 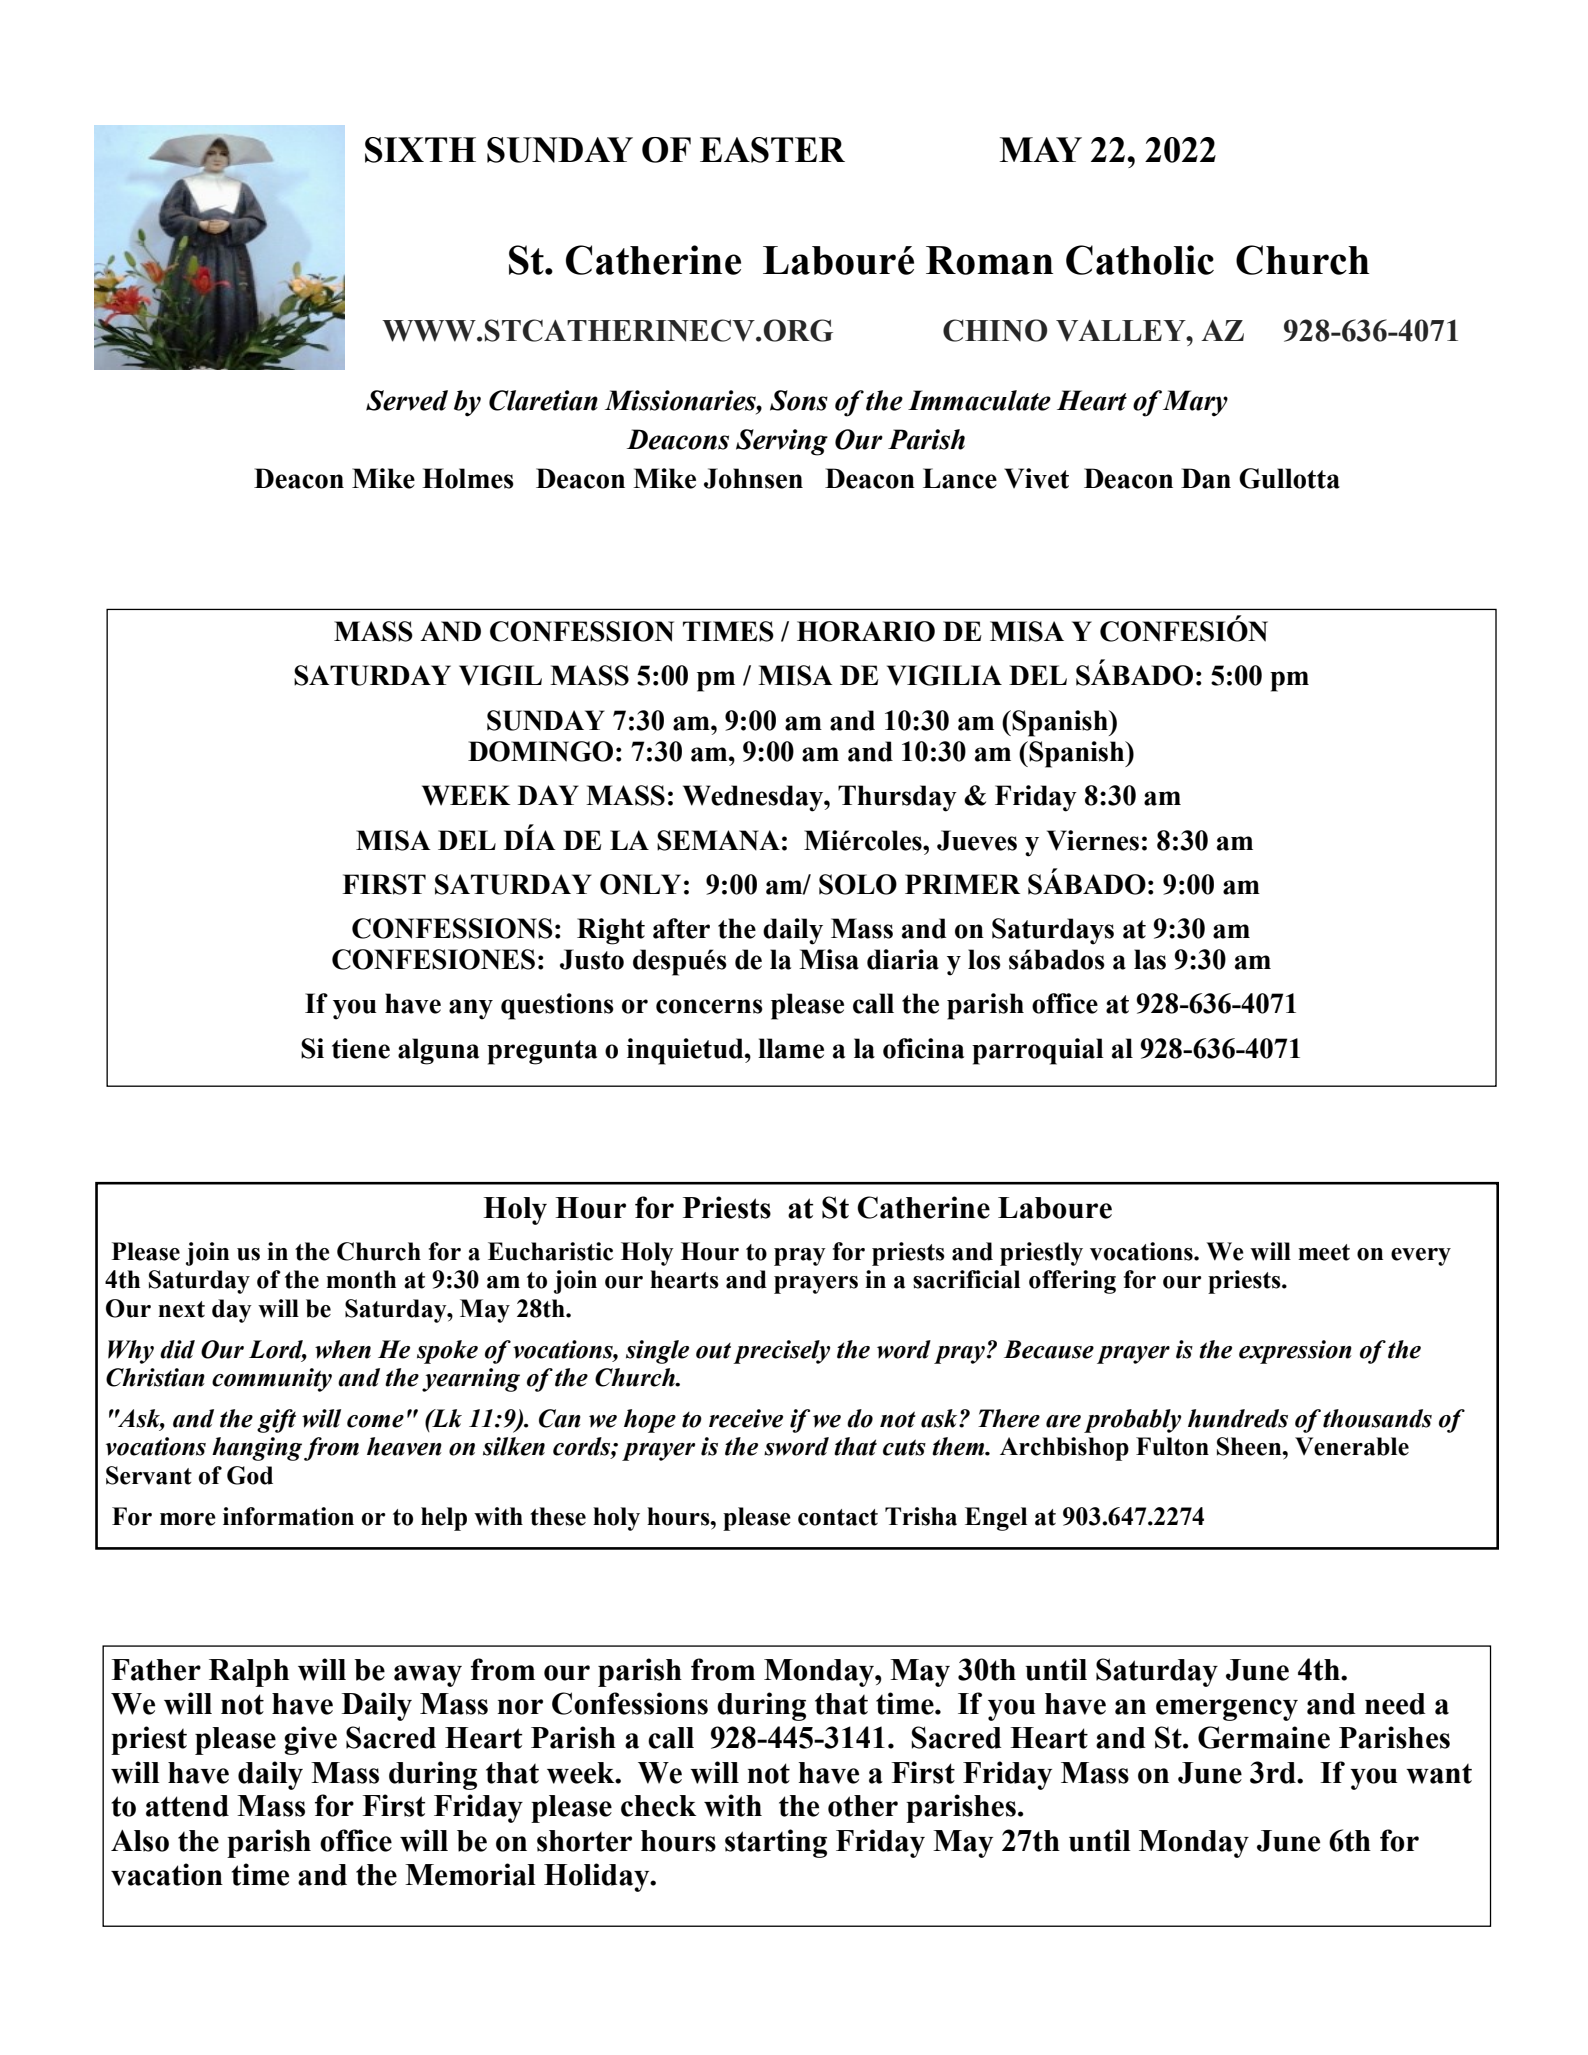 I want to click on Catholic, so click(x=1140, y=260).
